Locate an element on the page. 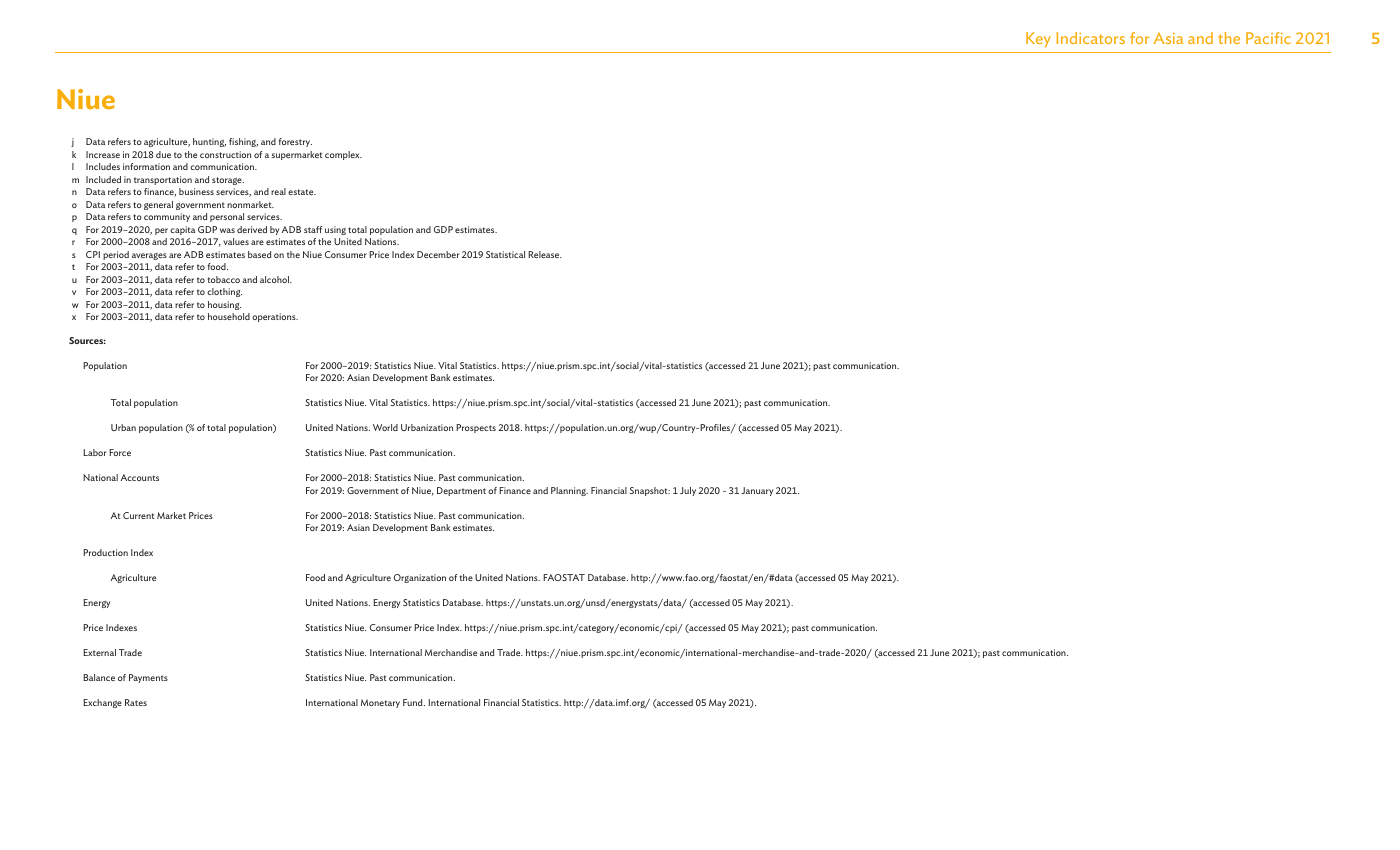  January is located at coordinates (757, 491).
